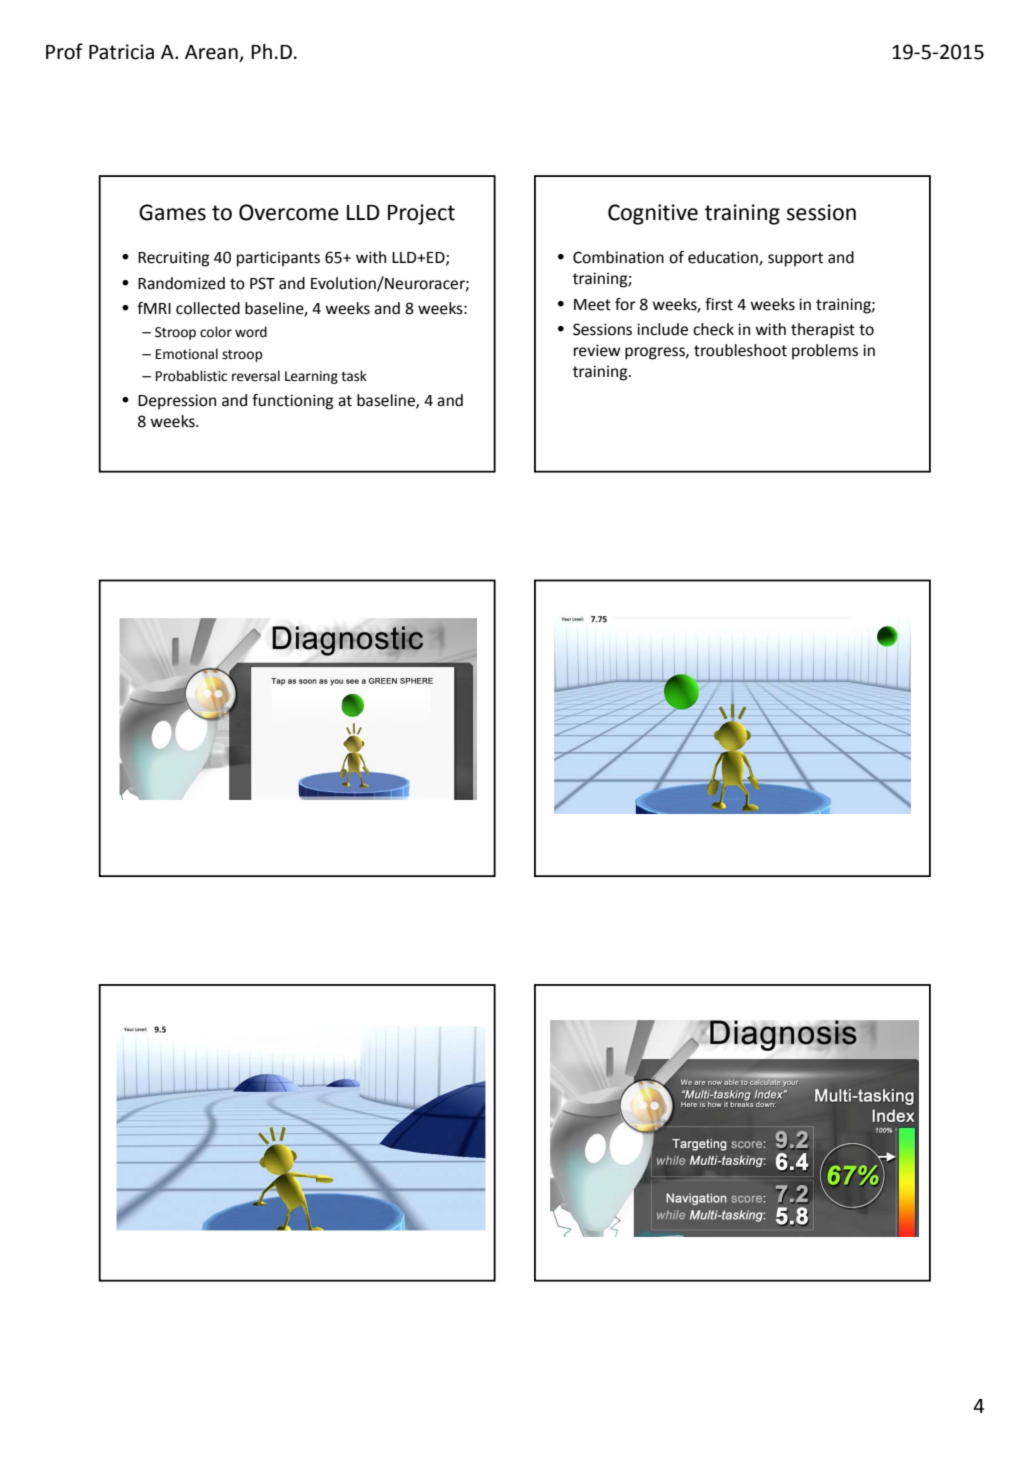  What do you see at coordinates (64, 51) in the screenshot?
I see `Prof` at bounding box center [64, 51].
